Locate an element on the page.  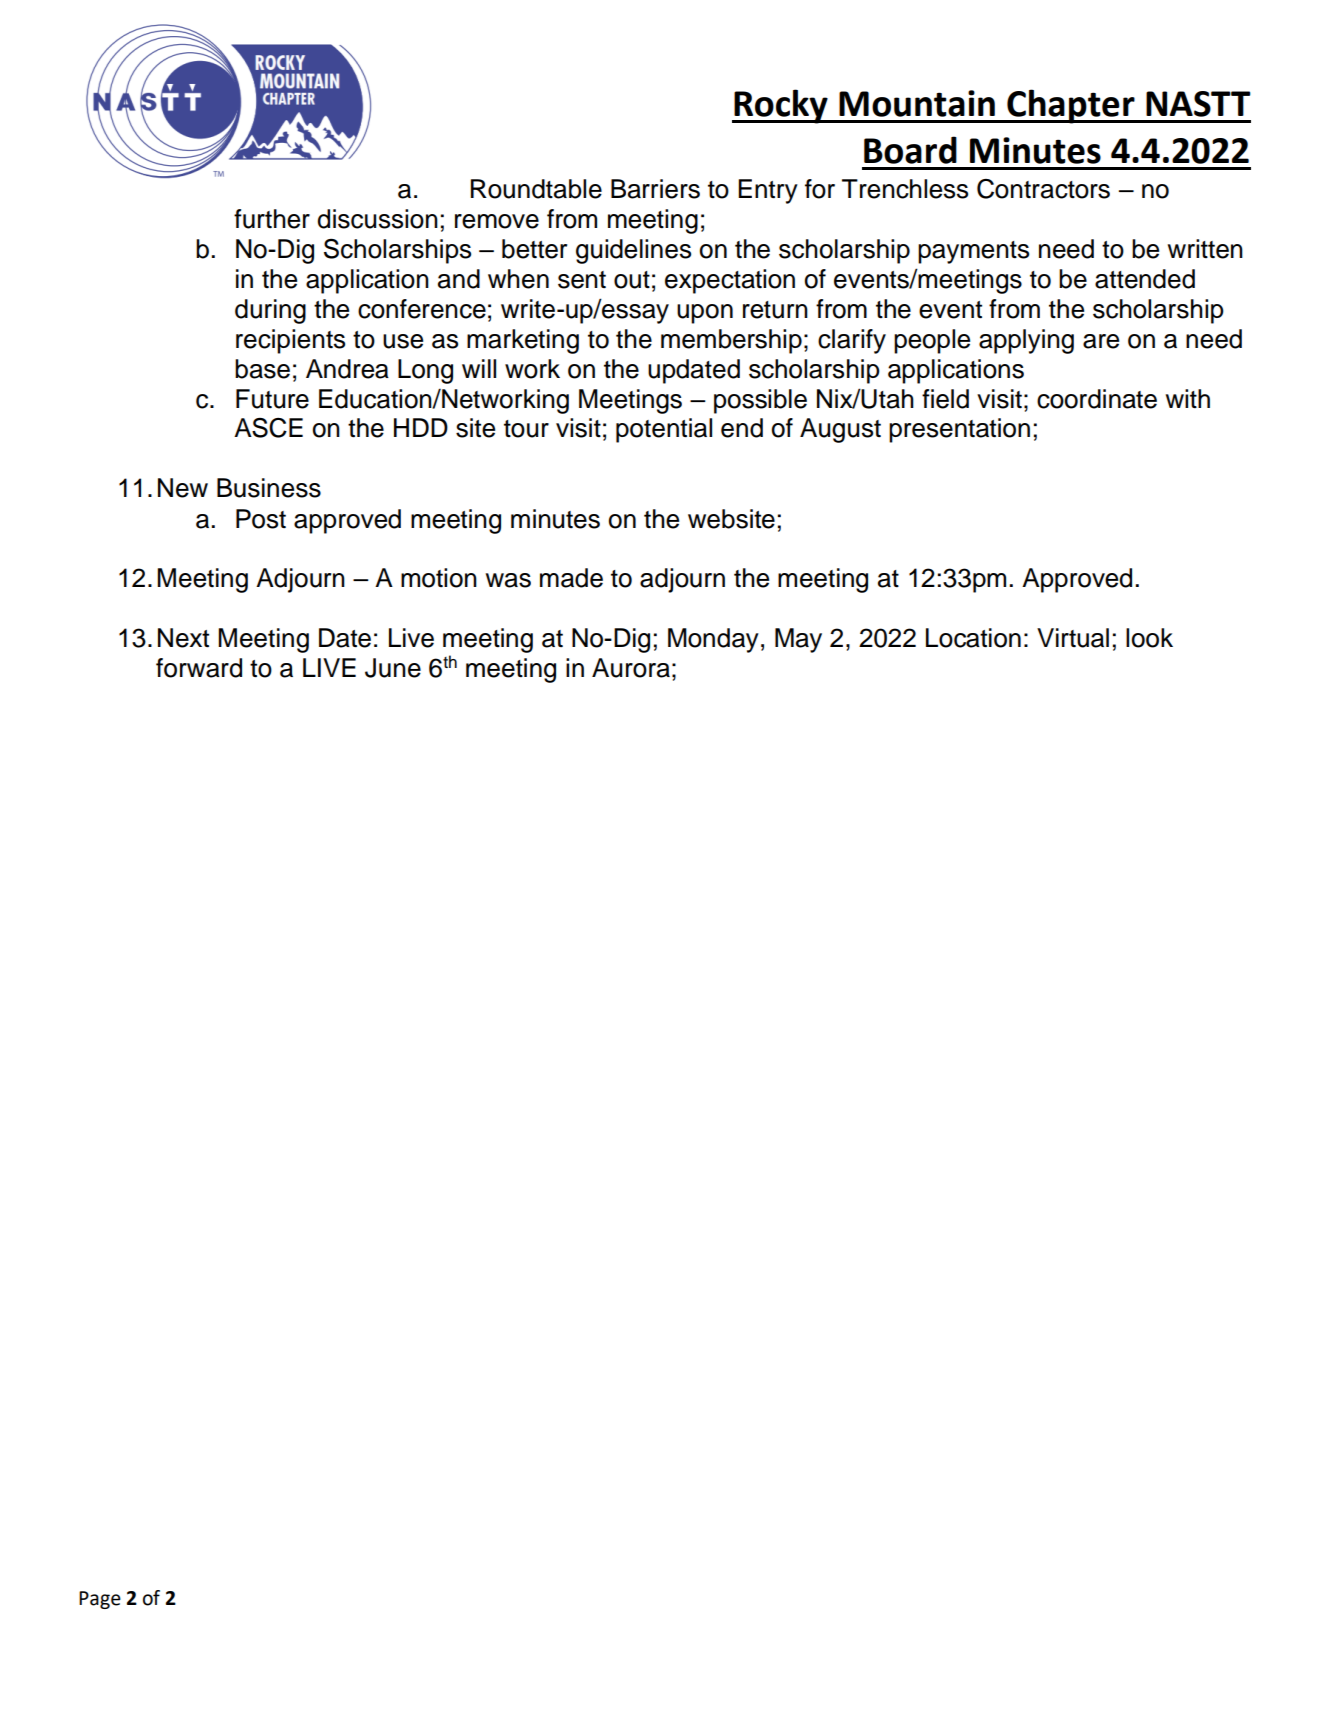
Page is located at coordinates (100, 1600).
